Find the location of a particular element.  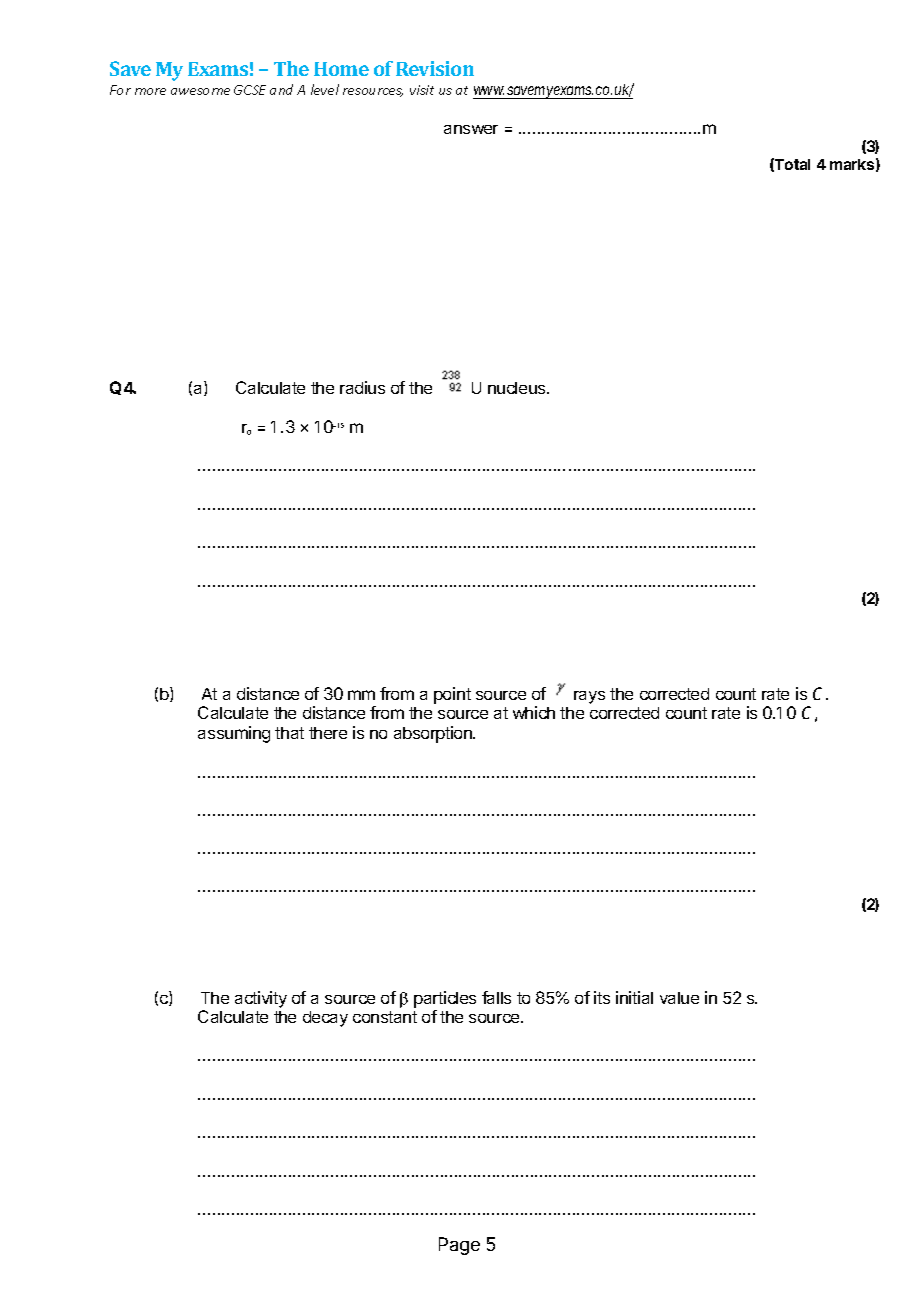

its is located at coordinates (602, 997).
